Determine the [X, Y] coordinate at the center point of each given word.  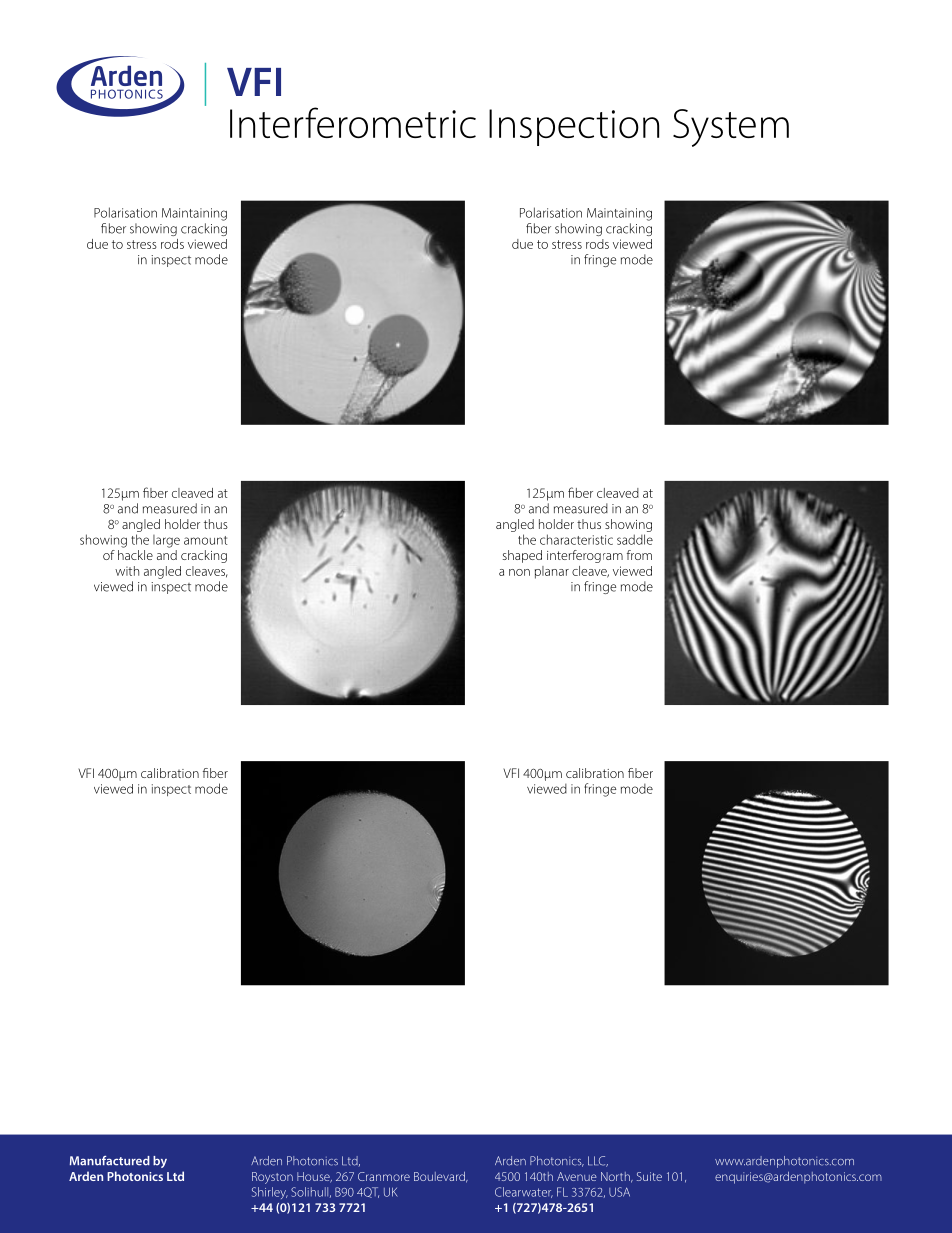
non [519, 572]
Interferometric [353, 122]
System [731, 128]
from [639, 555]
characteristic [576, 539]
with [127, 571]
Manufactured [110, 1161]
